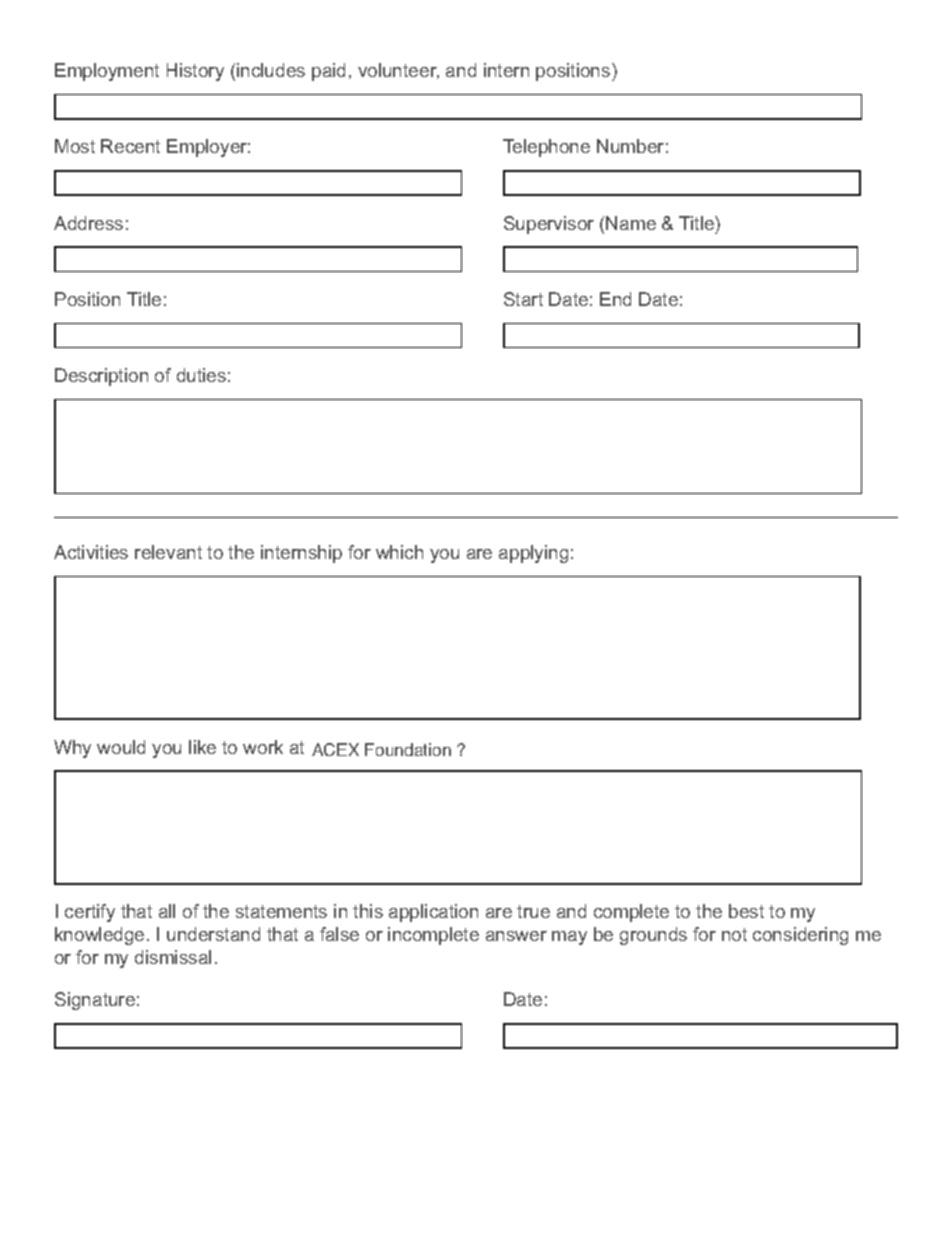 Image resolution: width=952 pixels, height=1233 pixels. What do you see at coordinates (328, 72) in the image?
I see `paid` at bounding box center [328, 72].
